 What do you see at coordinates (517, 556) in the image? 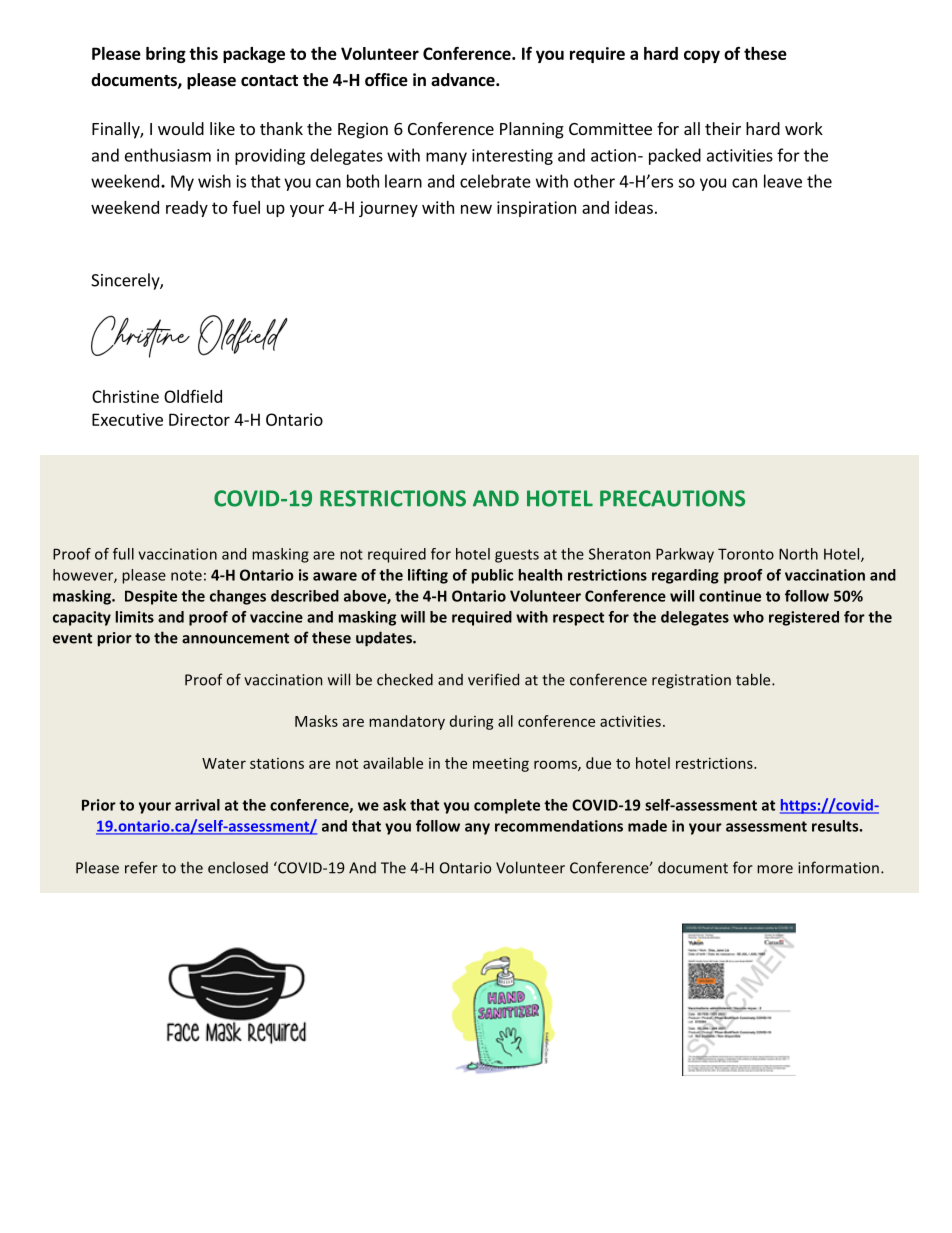
I see `guests` at bounding box center [517, 556].
